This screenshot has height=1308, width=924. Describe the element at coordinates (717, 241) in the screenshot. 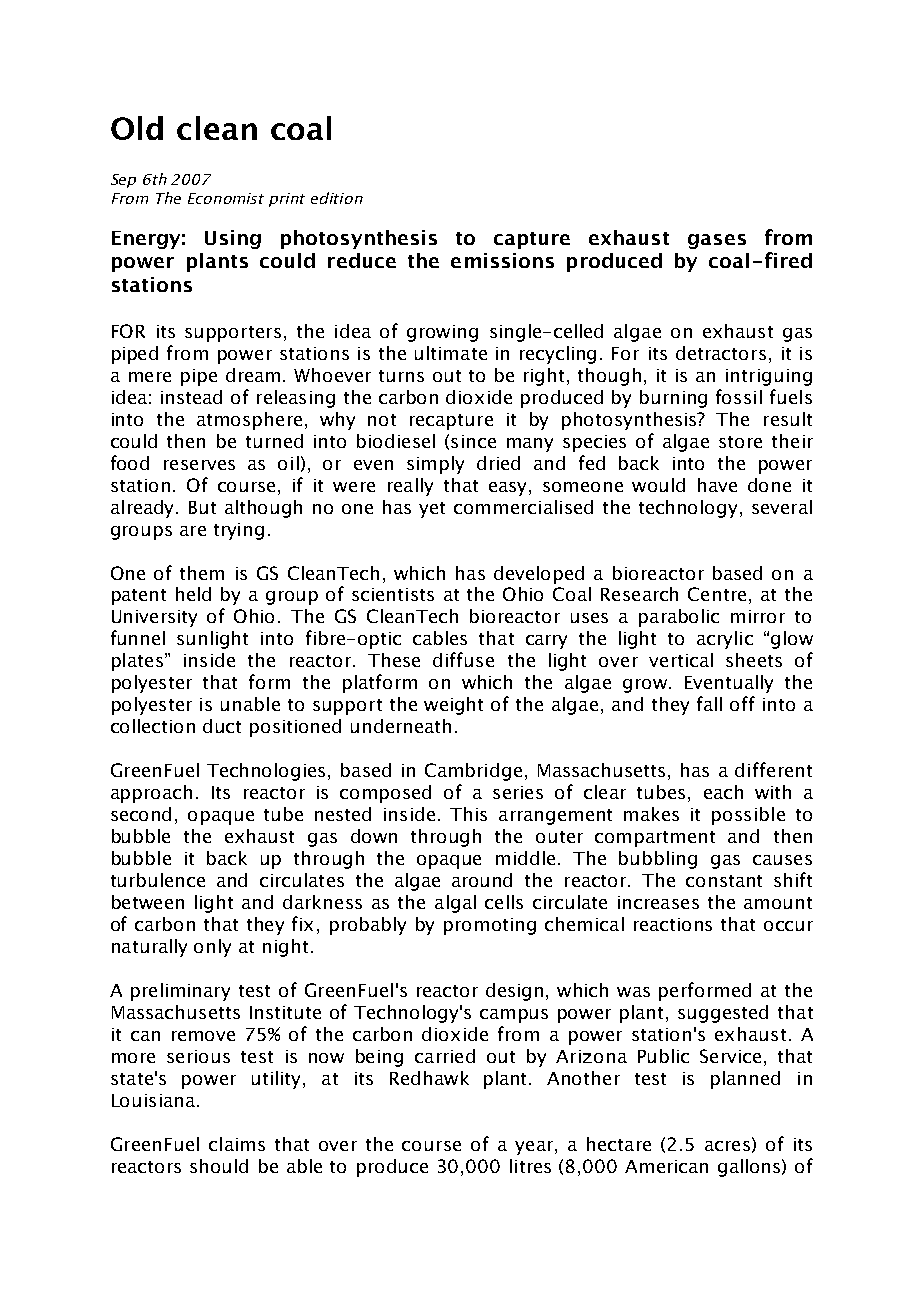

I see `gases` at that location.
